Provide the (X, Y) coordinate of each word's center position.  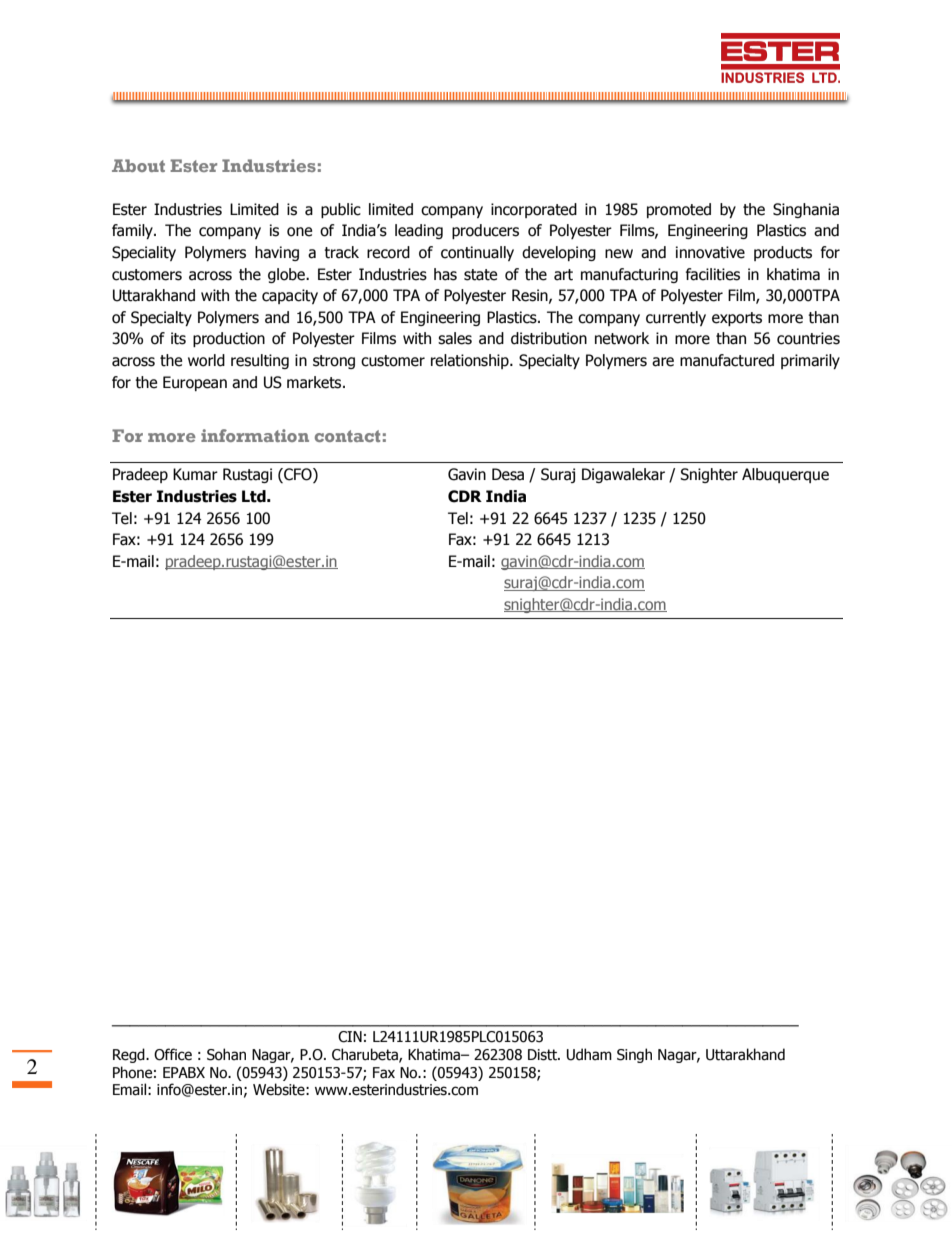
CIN (350, 1037)
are (663, 362)
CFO (298, 475)
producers (485, 231)
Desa (508, 474)
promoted (679, 210)
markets (315, 382)
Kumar (195, 474)
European (195, 383)
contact (347, 436)
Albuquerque (785, 475)
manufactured (727, 360)
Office (173, 1054)
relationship (471, 361)
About (138, 165)
